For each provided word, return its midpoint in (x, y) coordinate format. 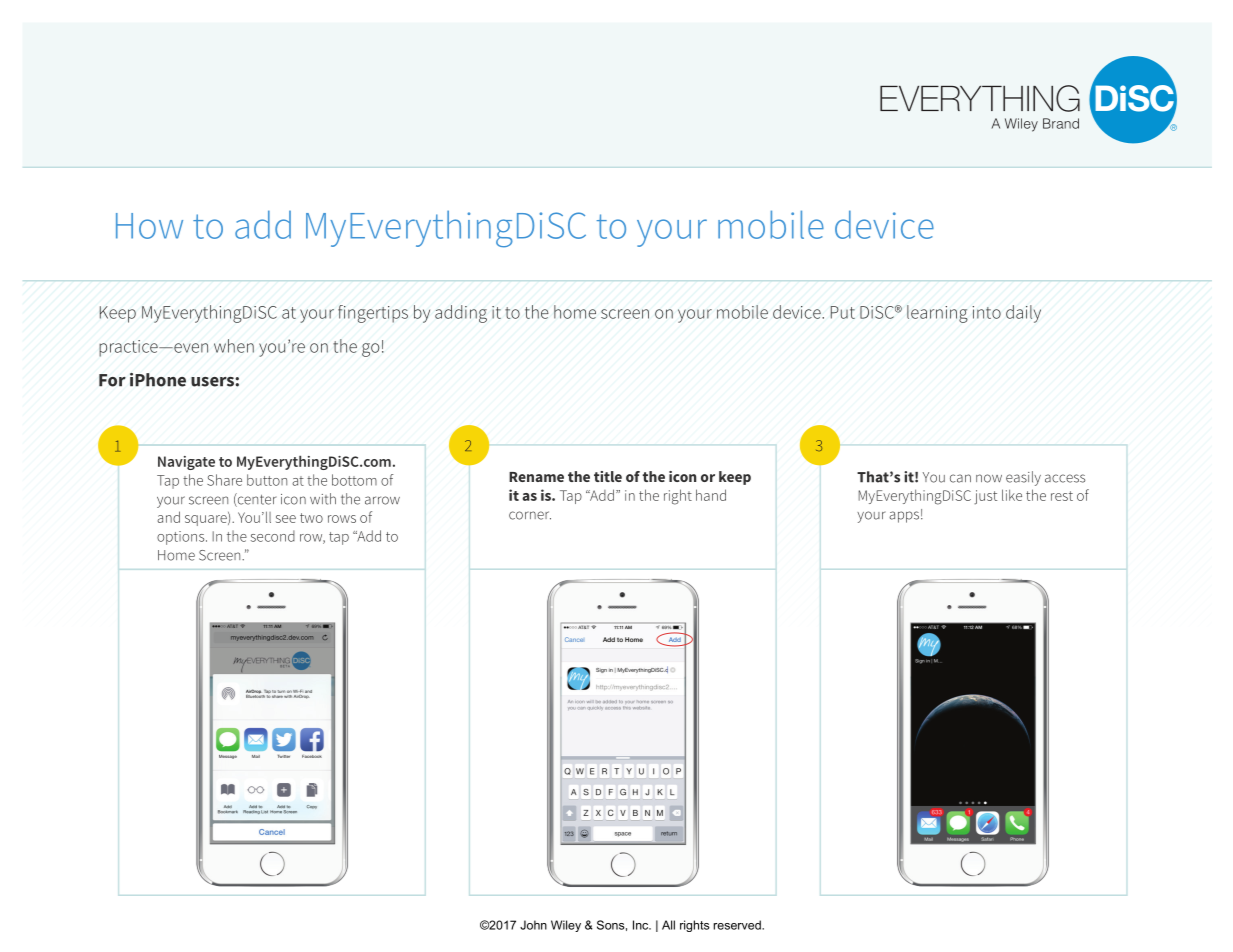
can (960, 478)
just (985, 497)
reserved (738, 925)
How (149, 226)
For (112, 380)
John (533, 925)
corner (530, 515)
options (182, 538)
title (608, 476)
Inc (642, 925)
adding (461, 314)
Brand (1061, 123)
